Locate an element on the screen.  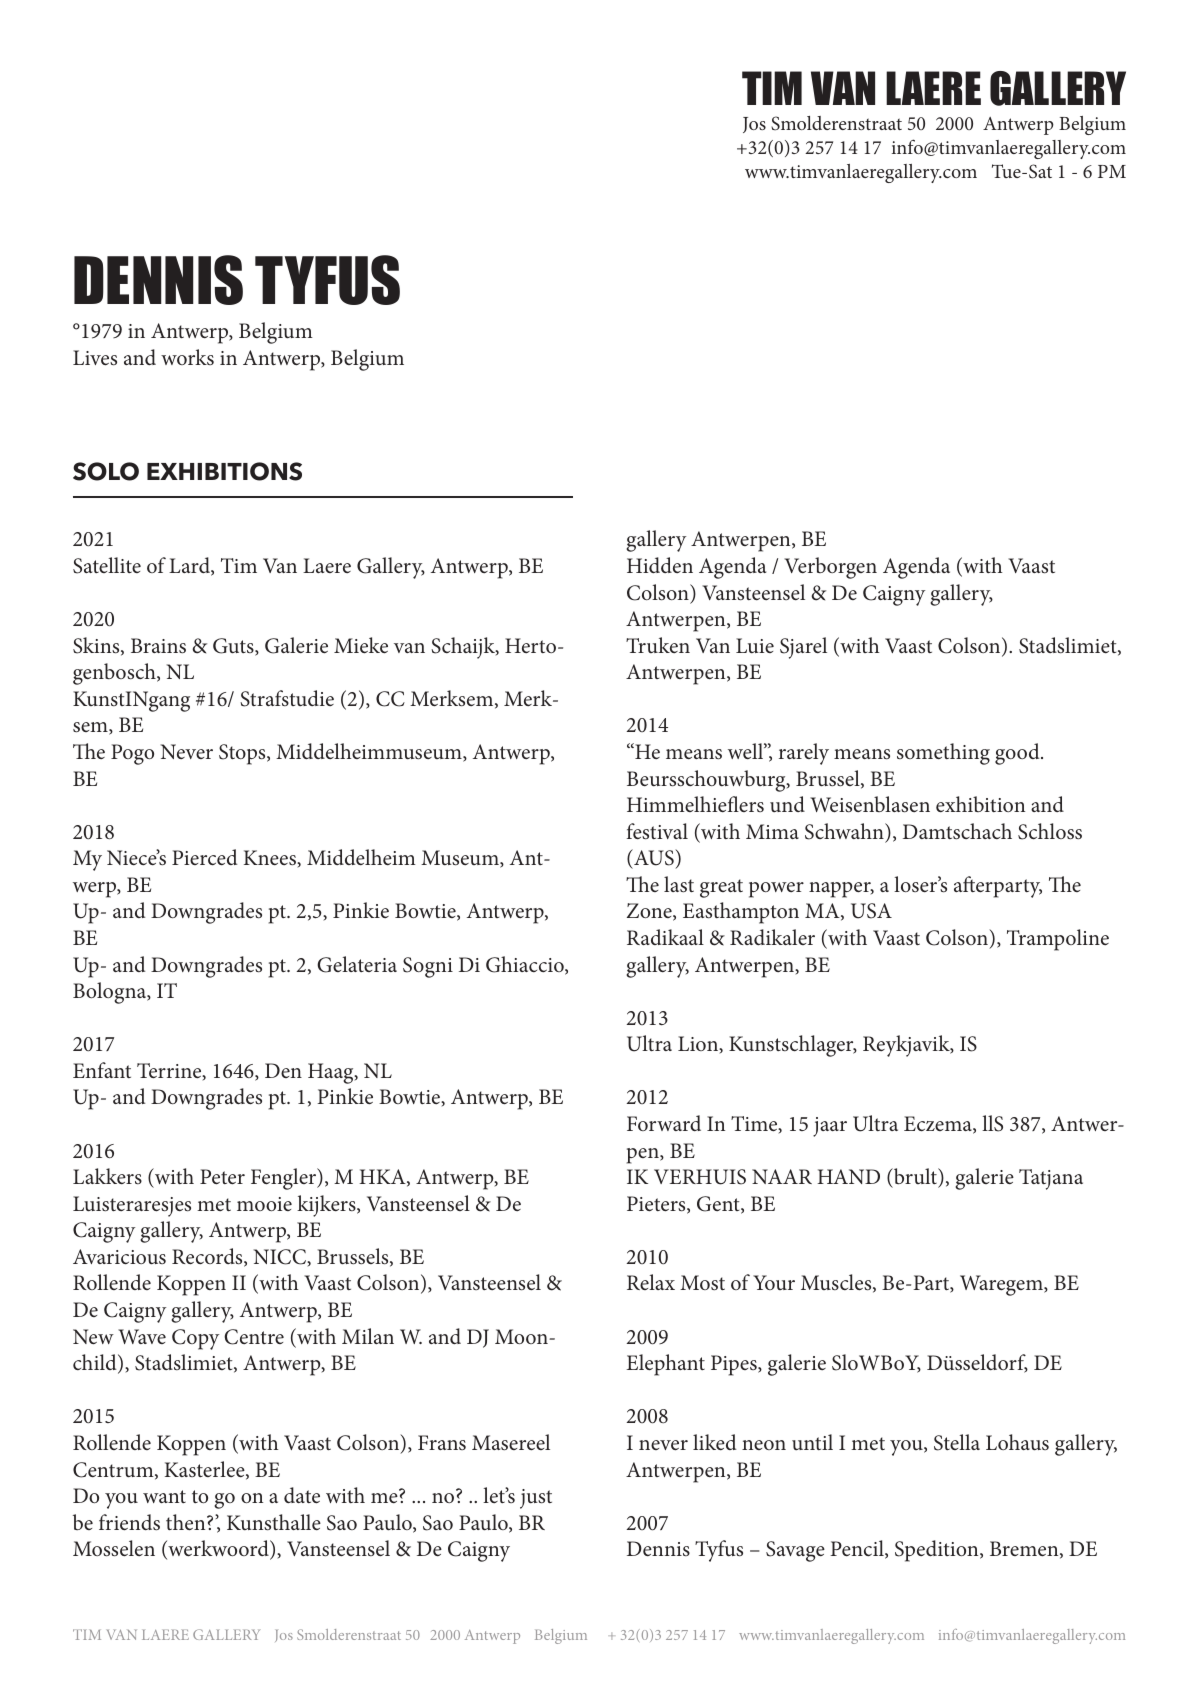
good is located at coordinates (1018, 754).
